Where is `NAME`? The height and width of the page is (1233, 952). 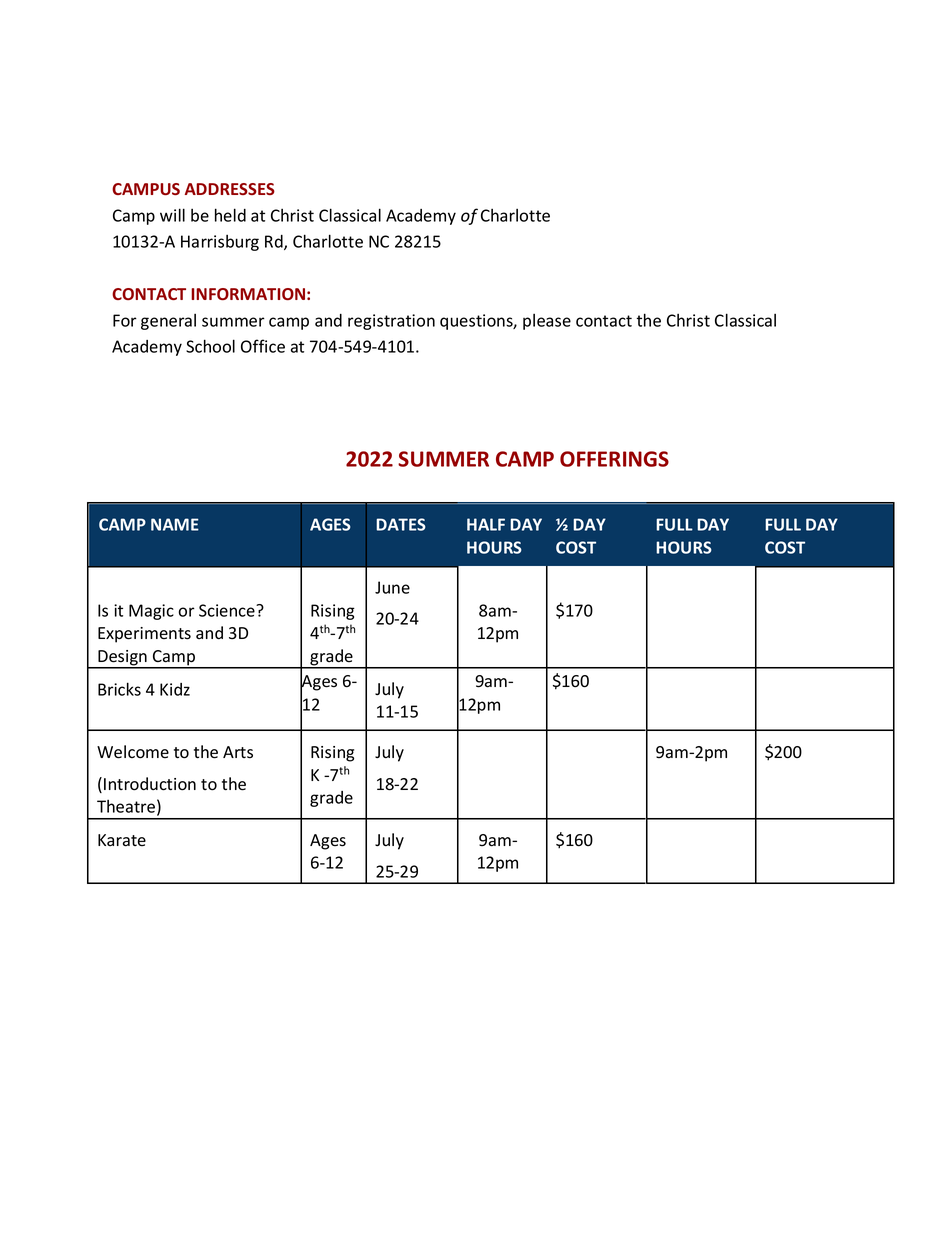
NAME is located at coordinates (175, 524).
